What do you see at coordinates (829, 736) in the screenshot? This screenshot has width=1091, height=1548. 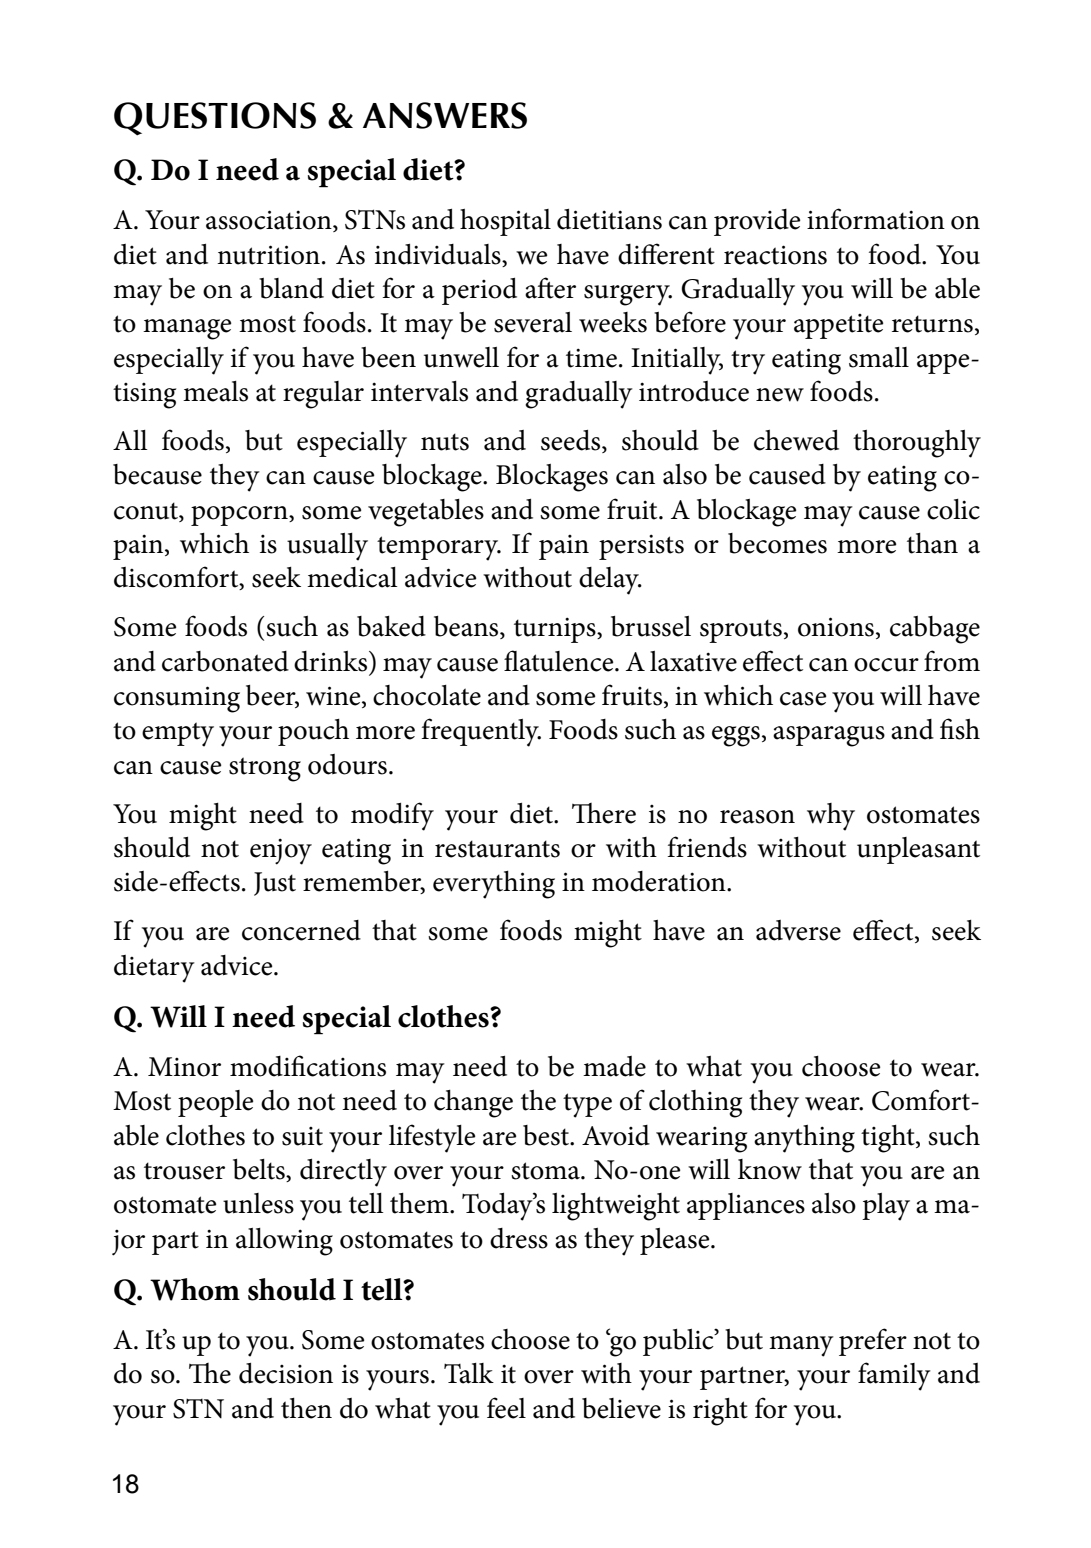 I see `asparagus` at bounding box center [829, 736].
